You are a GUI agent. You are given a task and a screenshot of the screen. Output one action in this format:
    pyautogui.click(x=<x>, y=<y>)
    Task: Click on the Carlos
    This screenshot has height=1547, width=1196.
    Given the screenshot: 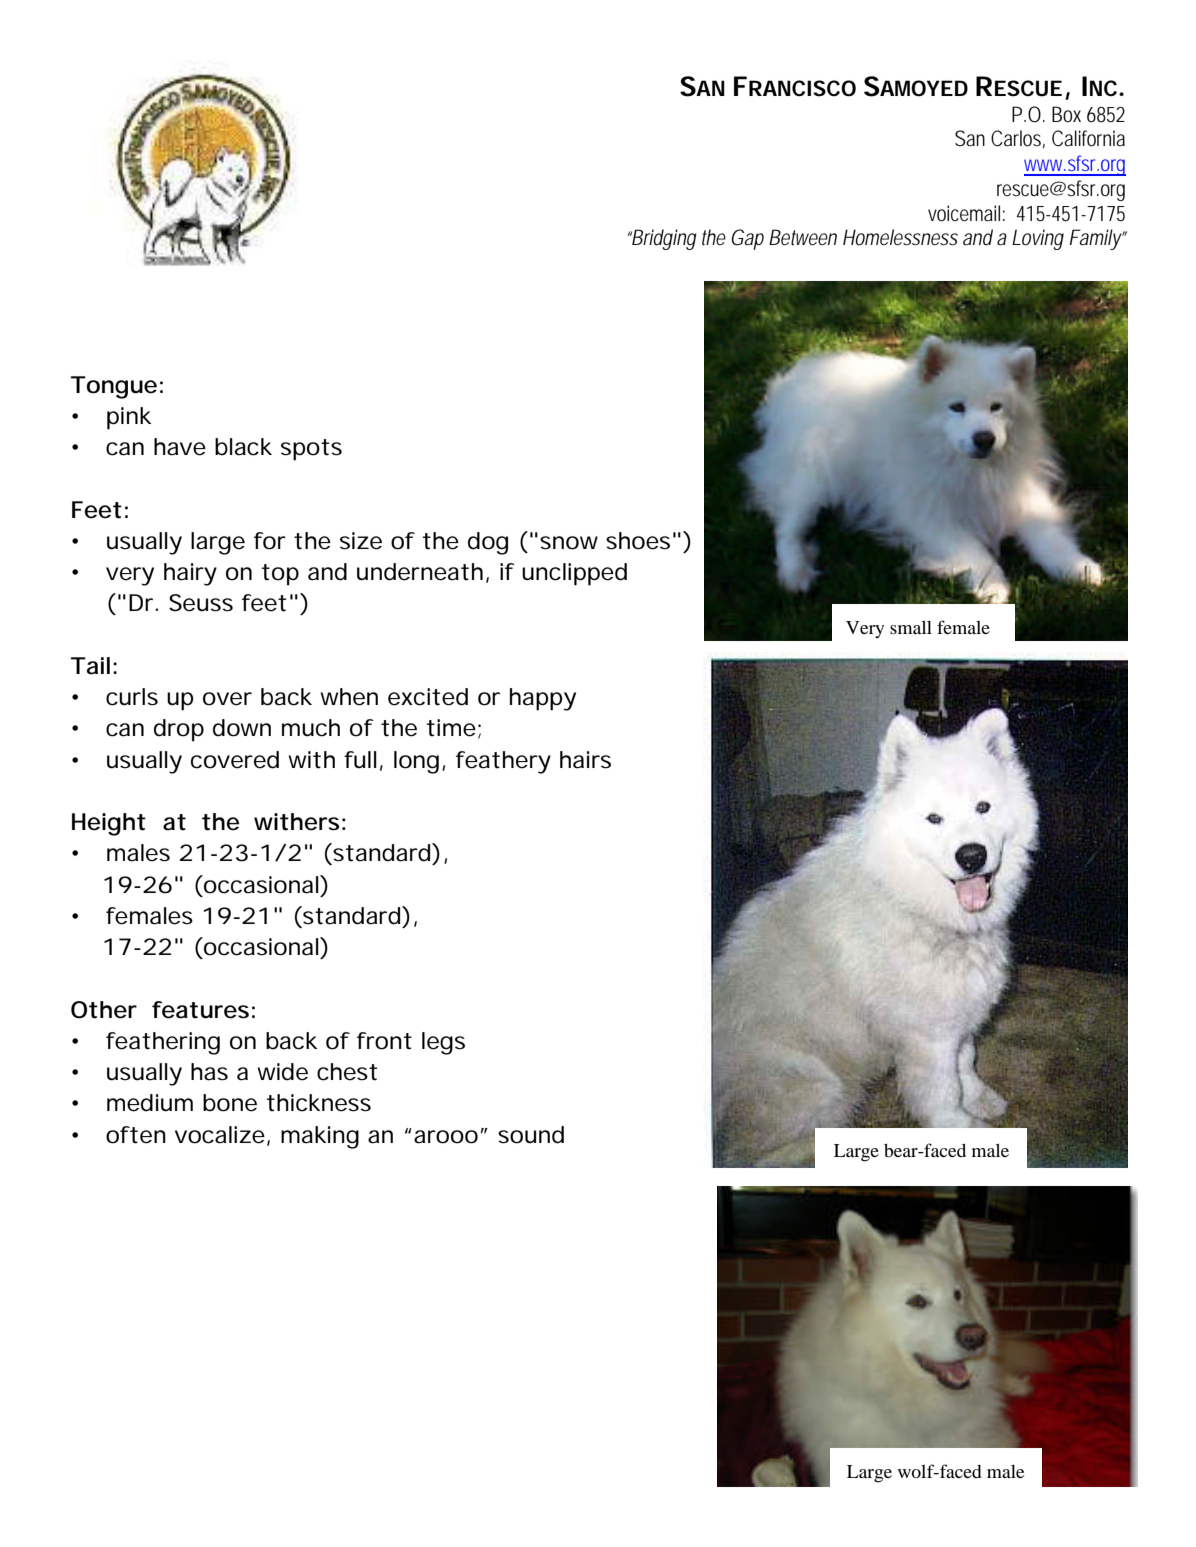 What is the action you would take?
    pyautogui.click(x=1018, y=139)
